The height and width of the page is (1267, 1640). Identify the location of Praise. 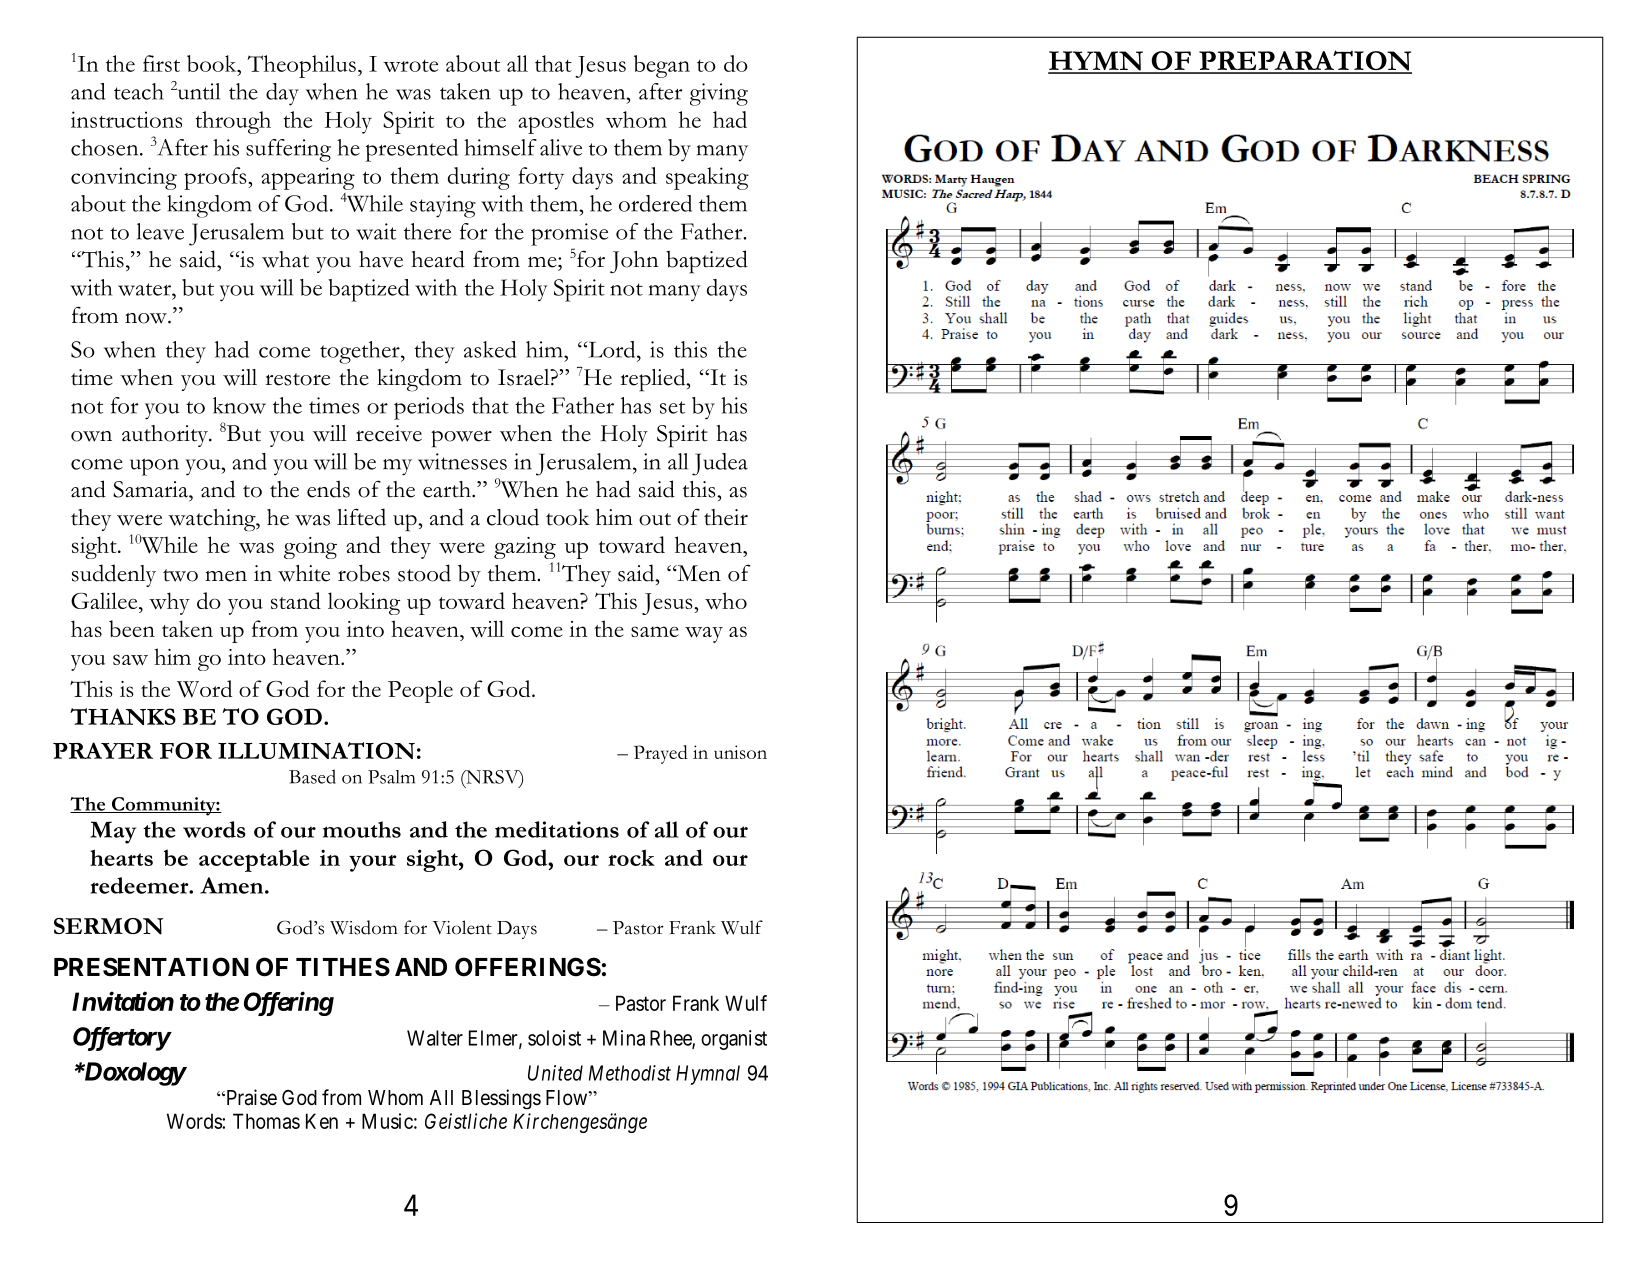
(250, 1097).
